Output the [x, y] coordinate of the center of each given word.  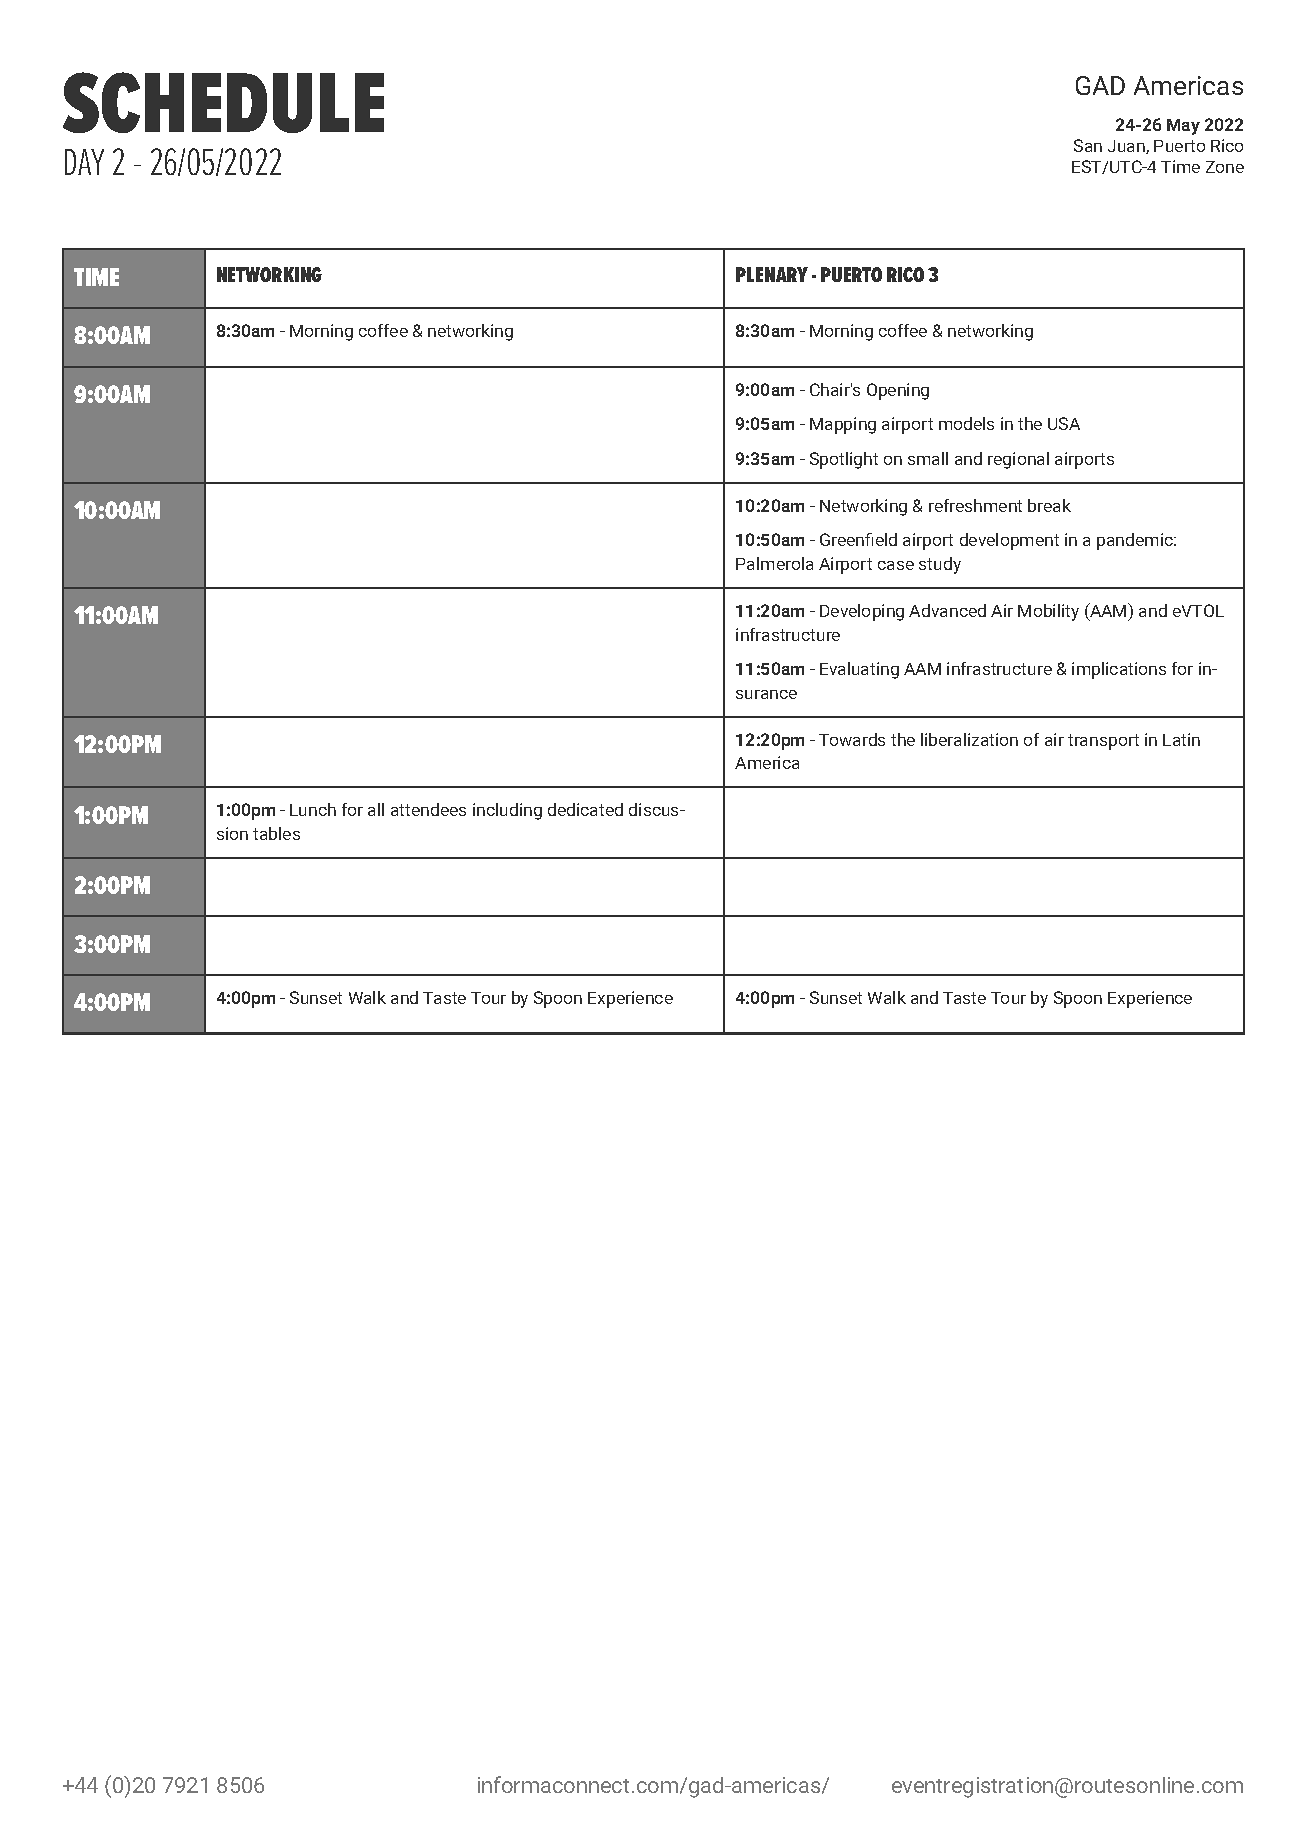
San [1088, 145]
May [1183, 127]
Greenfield [858, 539]
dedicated [585, 809]
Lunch [313, 809]
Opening [898, 391]
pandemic [1136, 541]
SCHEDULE [223, 102]
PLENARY [772, 274]
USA [1064, 423]
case [896, 565]
